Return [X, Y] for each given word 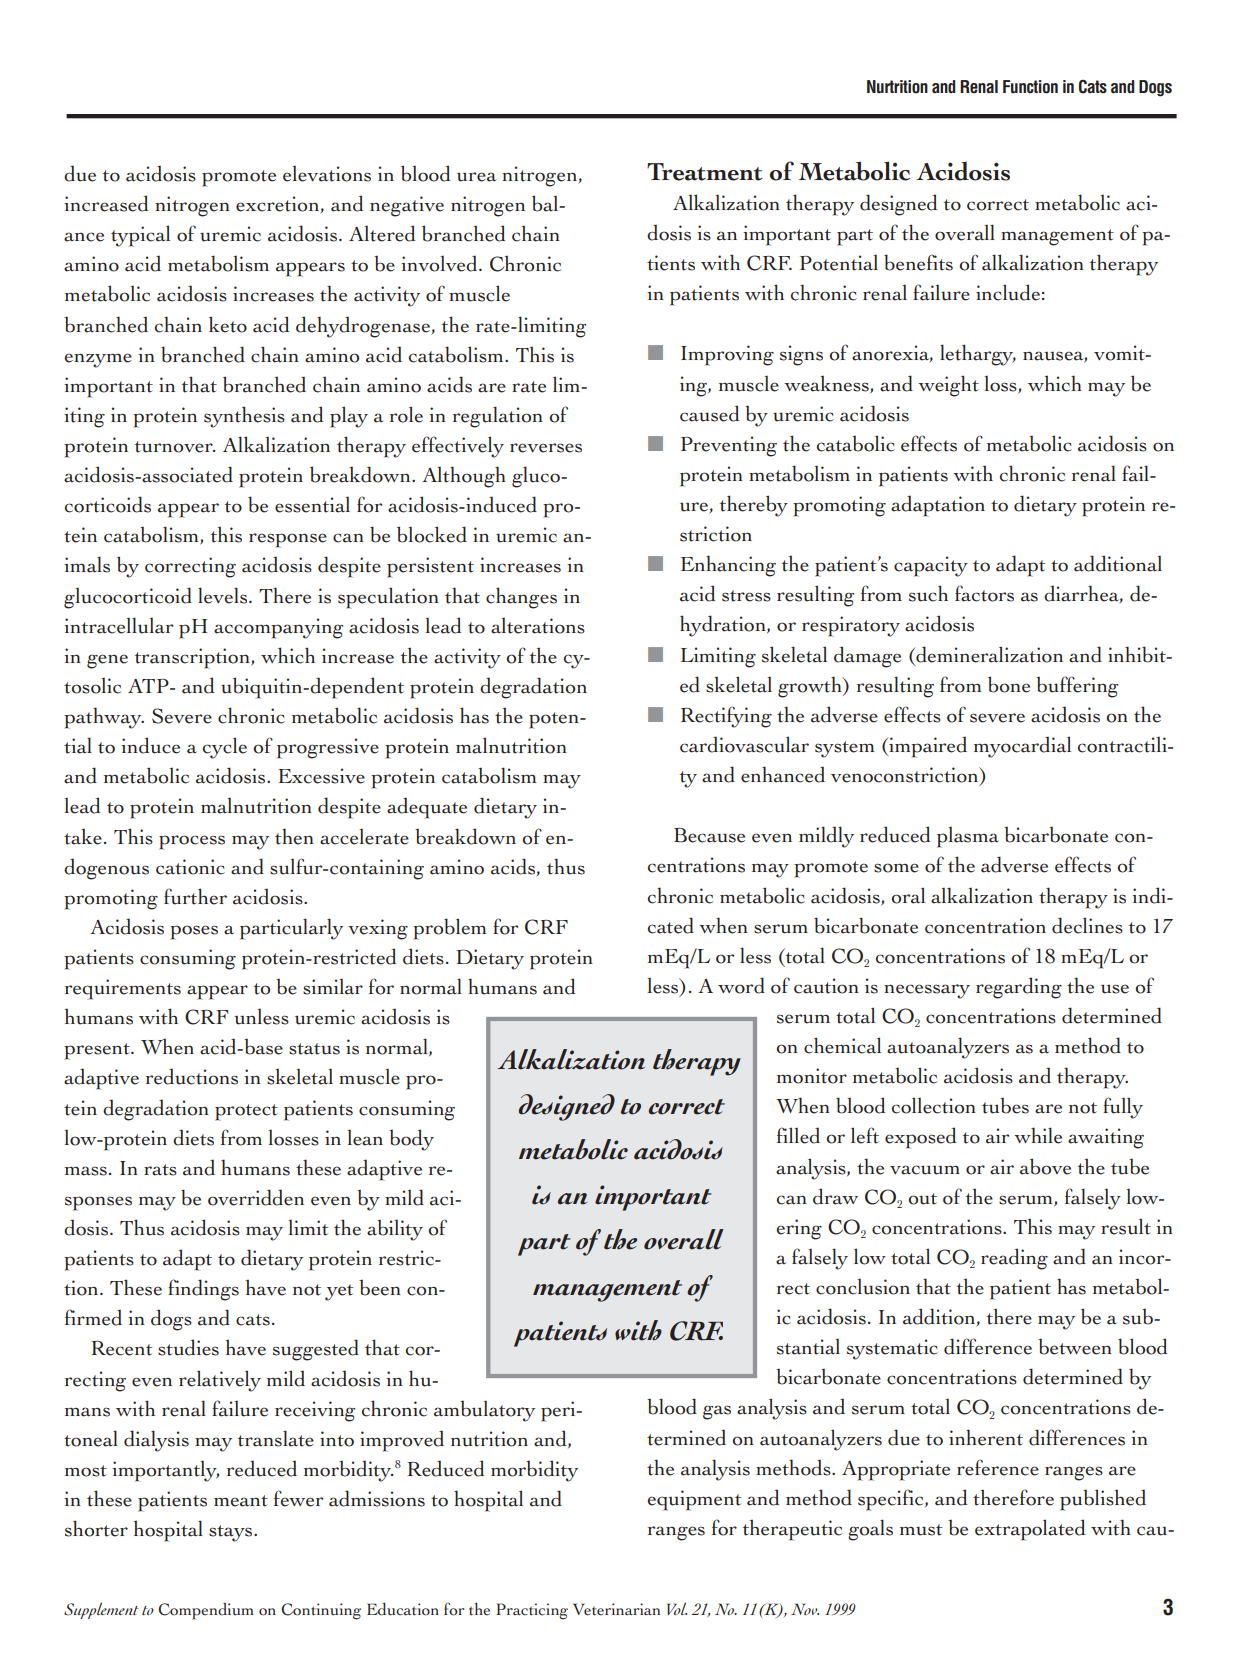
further [195, 896]
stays [232, 1533]
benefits [918, 262]
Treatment [705, 172]
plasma [968, 837]
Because [709, 835]
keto [228, 324]
